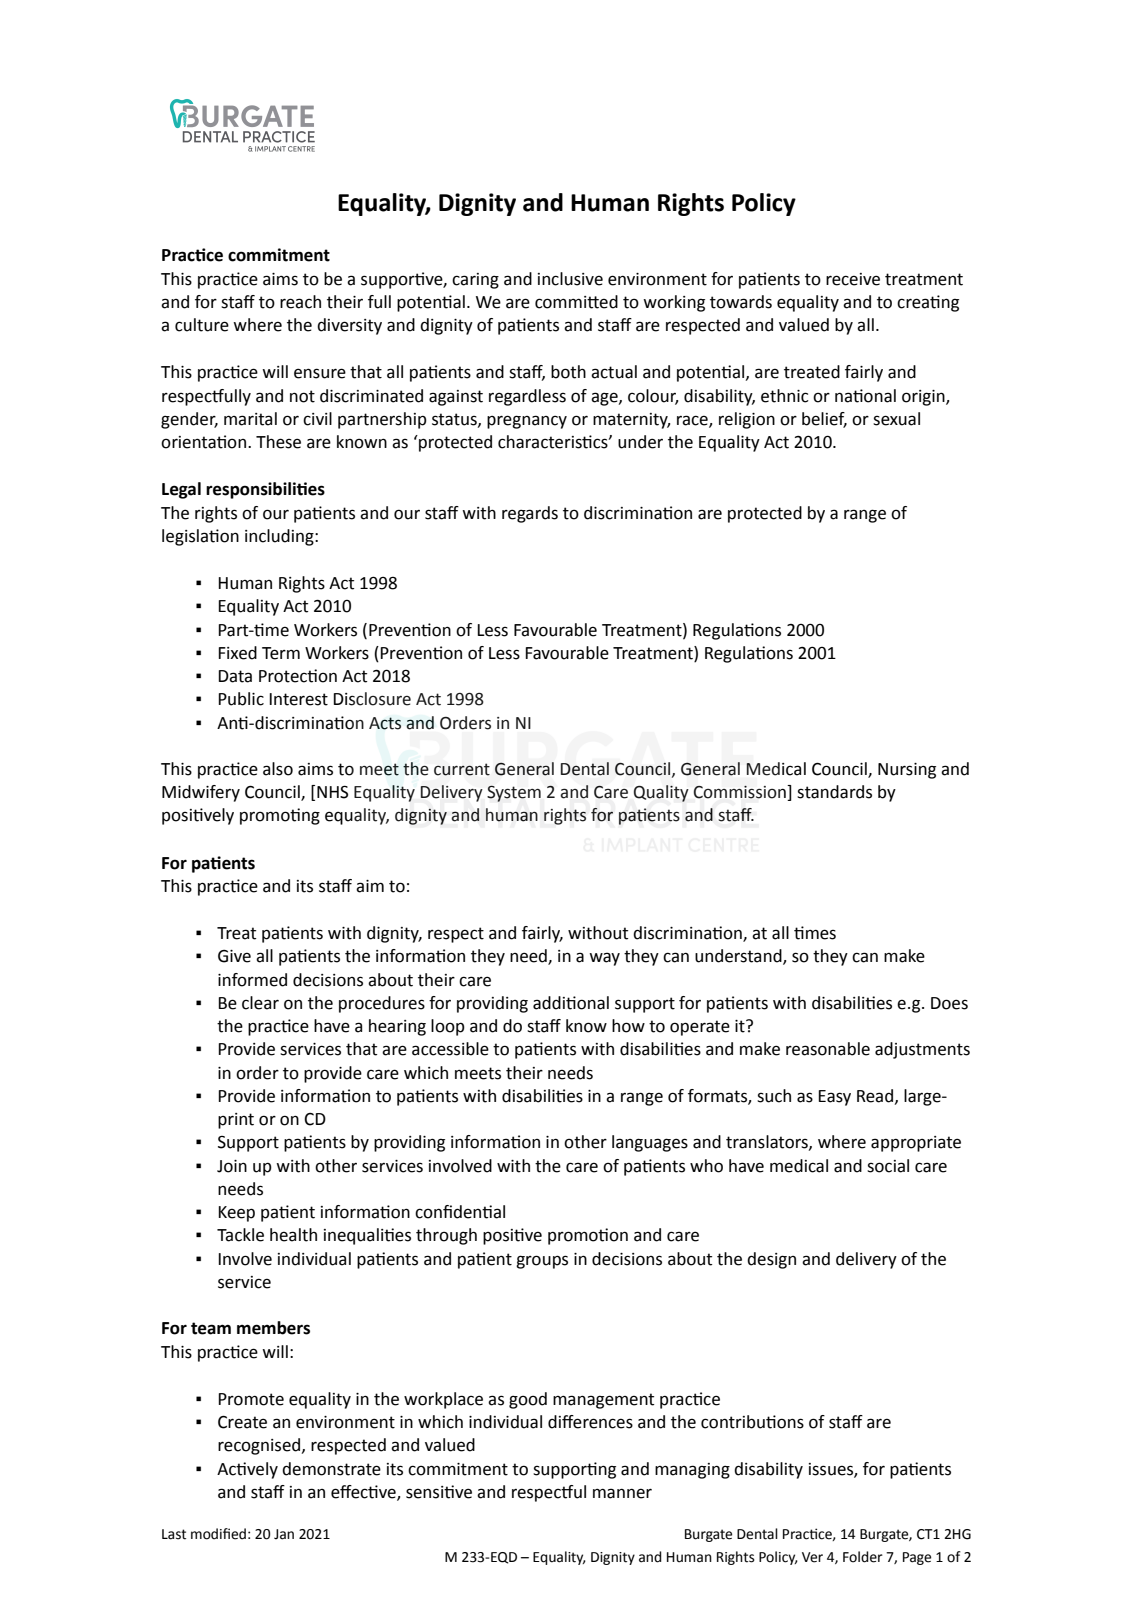 This document has height=1603, width=1133. What do you see at coordinates (588, 1236) in the document?
I see `promotion` at bounding box center [588, 1236].
